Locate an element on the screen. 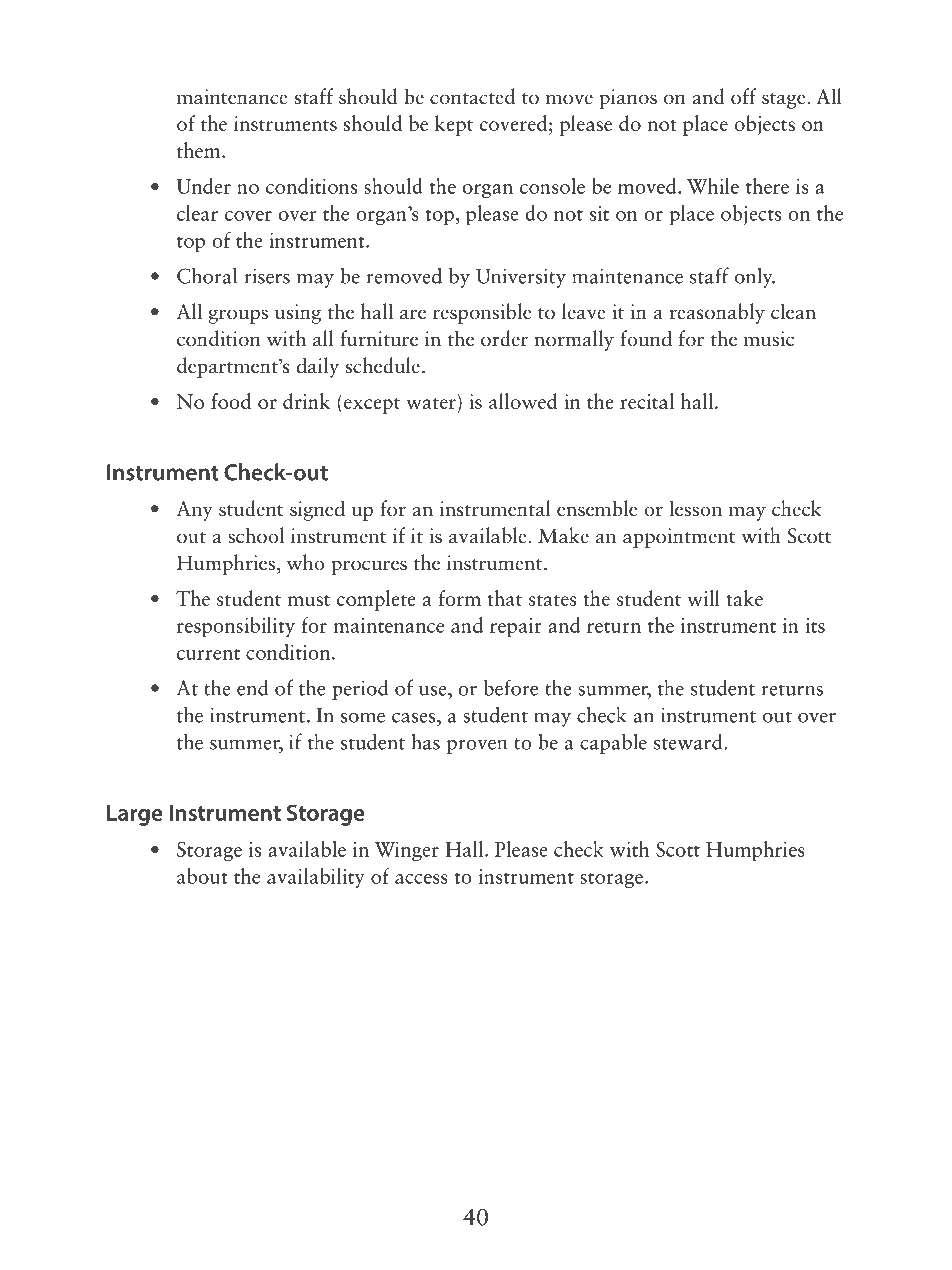 Image resolution: width=952 pixels, height=1270 pixels. them is located at coordinates (200, 150).
